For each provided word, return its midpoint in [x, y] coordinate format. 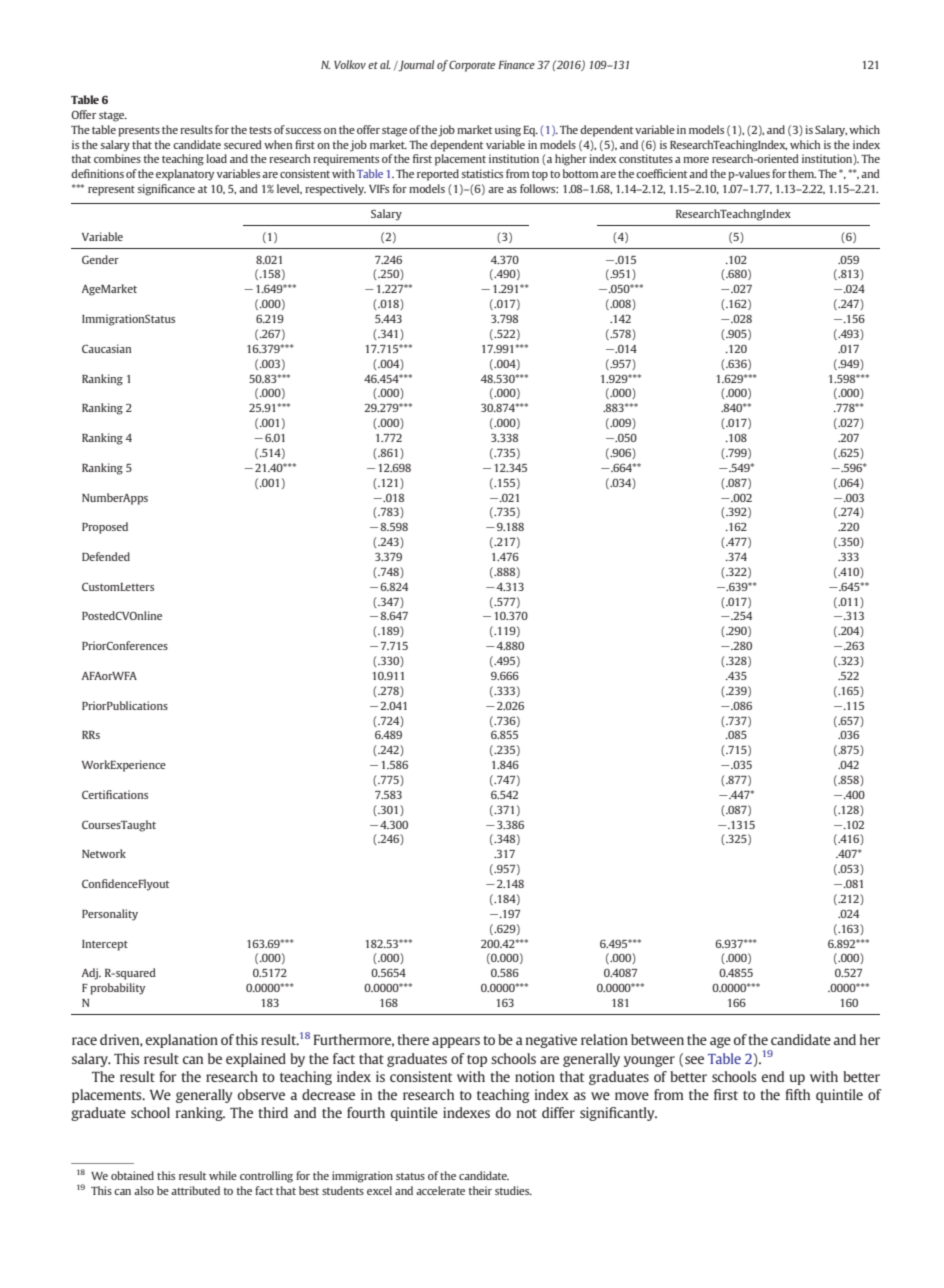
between [657, 1039]
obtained [132, 1175]
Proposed [105, 528]
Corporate [472, 66]
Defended [106, 556]
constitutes [646, 158]
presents [139, 132]
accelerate [440, 1190]
